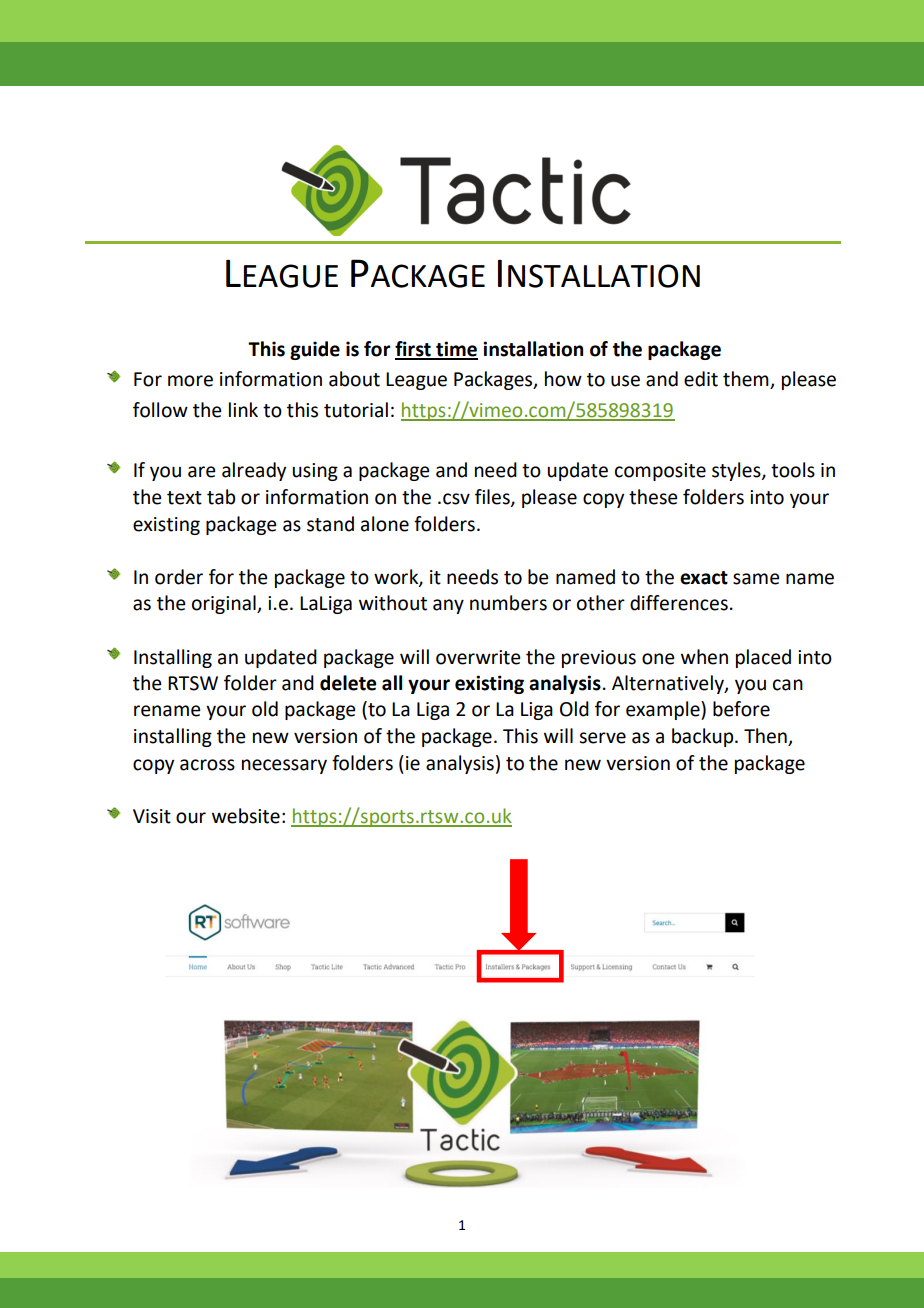  I want to click on necessary, so click(284, 766).
